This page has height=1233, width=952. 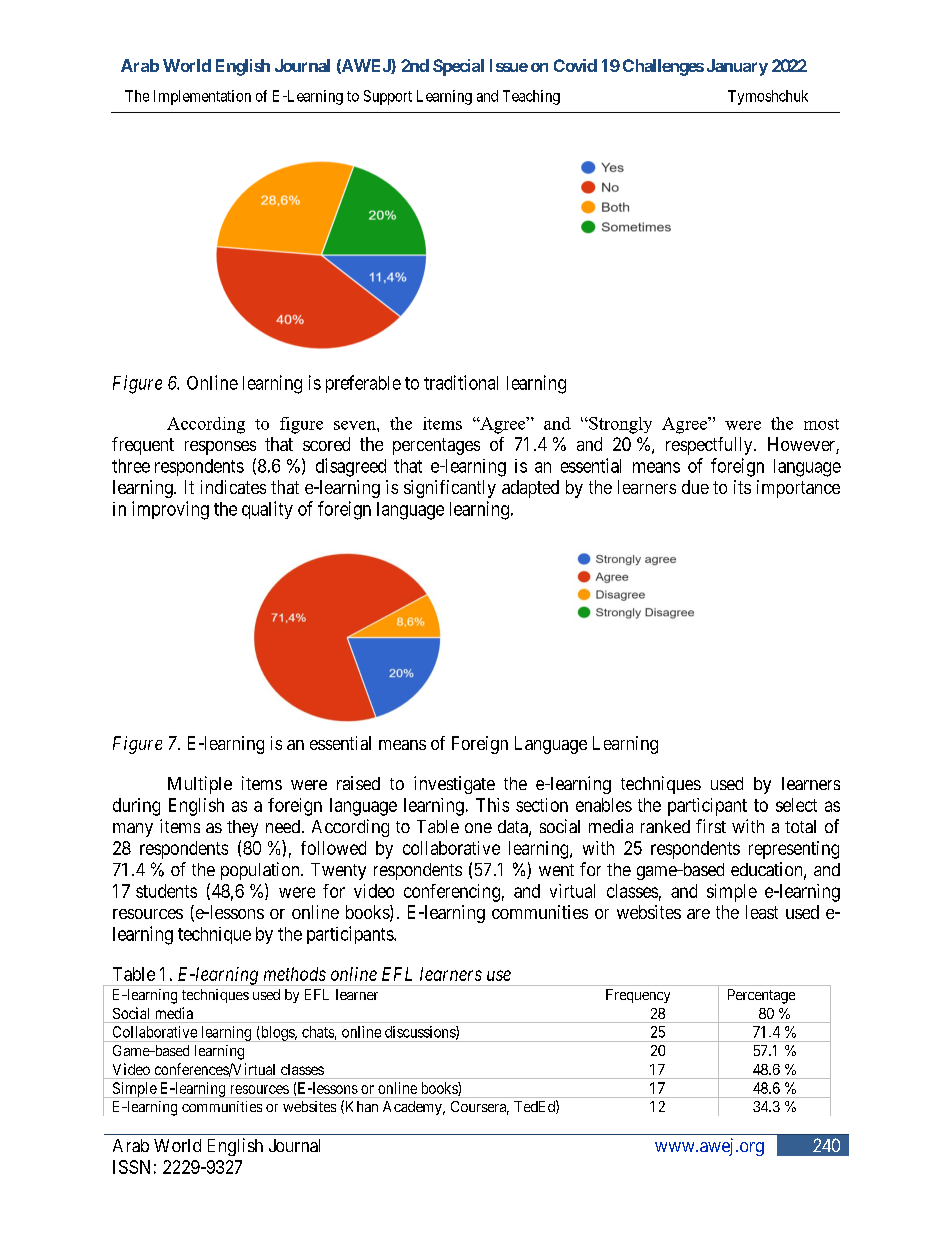 What do you see at coordinates (452, 893) in the page?
I see `conferencing` at bounding box center [452, 893].
